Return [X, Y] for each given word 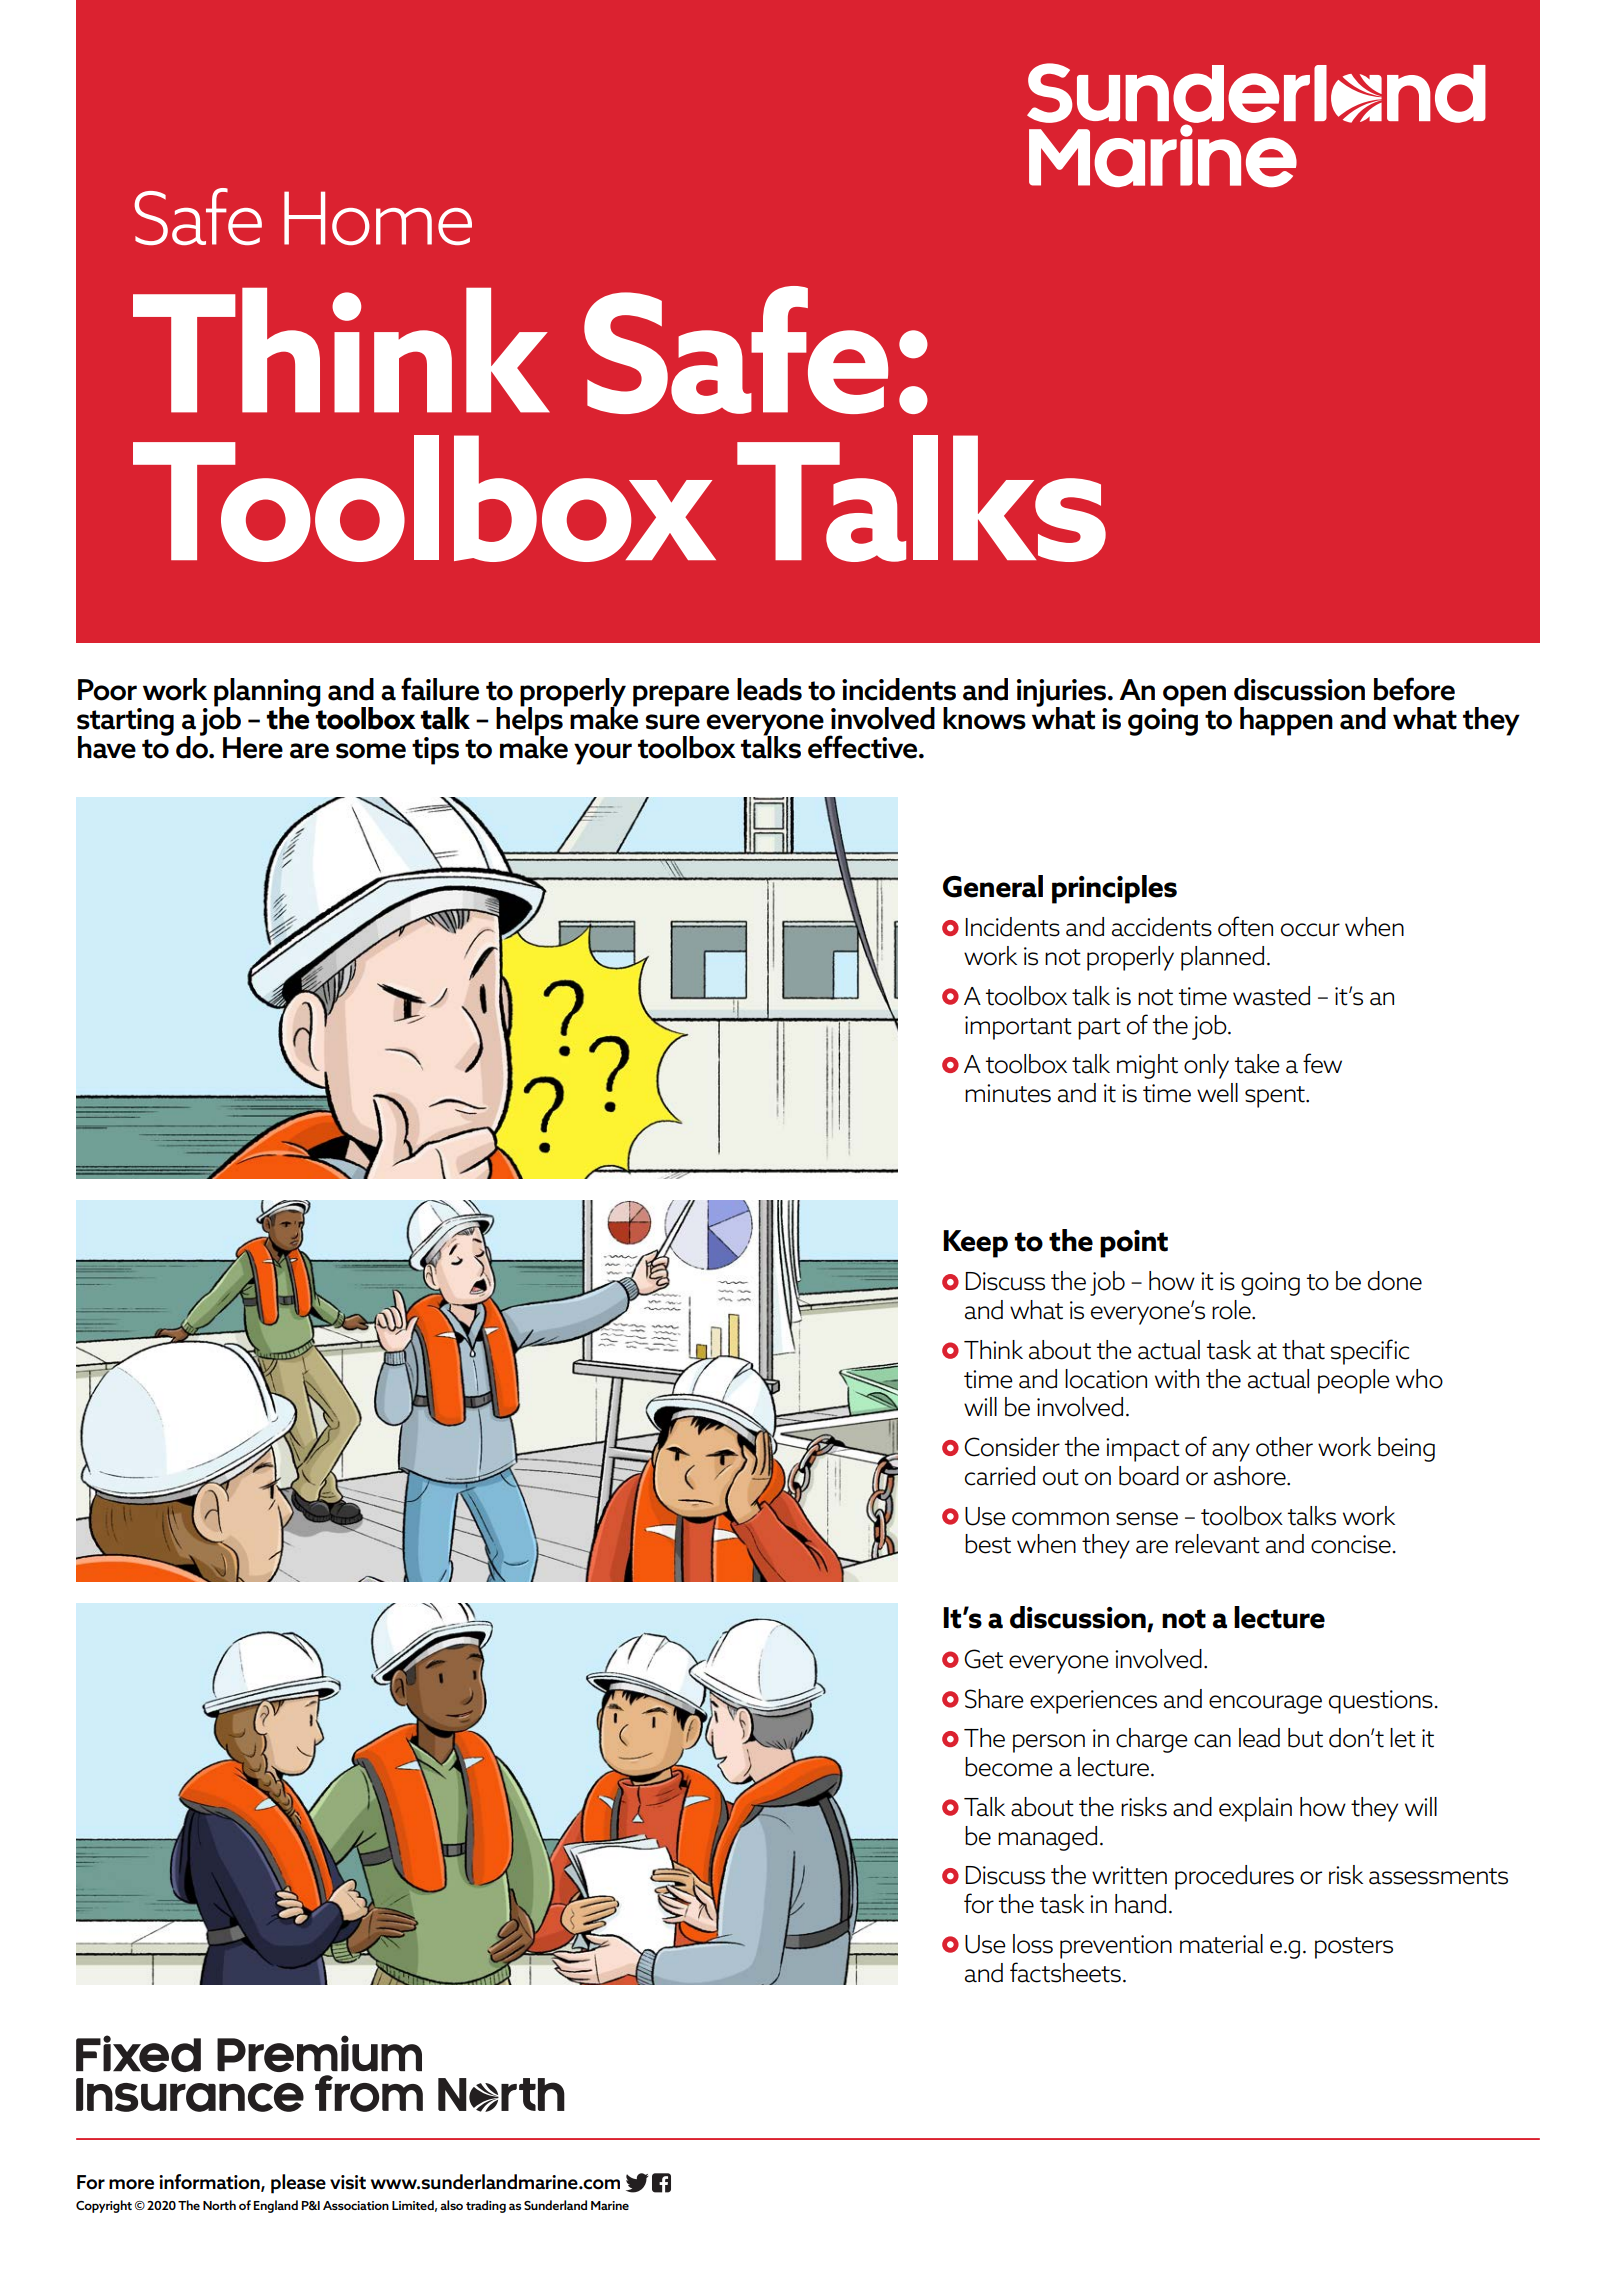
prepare [681, 696]
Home [378, 218]
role [1232, 1310]
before [1414, 689]
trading [486, 2206]
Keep [975, 1244]
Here [253, 748]
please [298, 2184]
